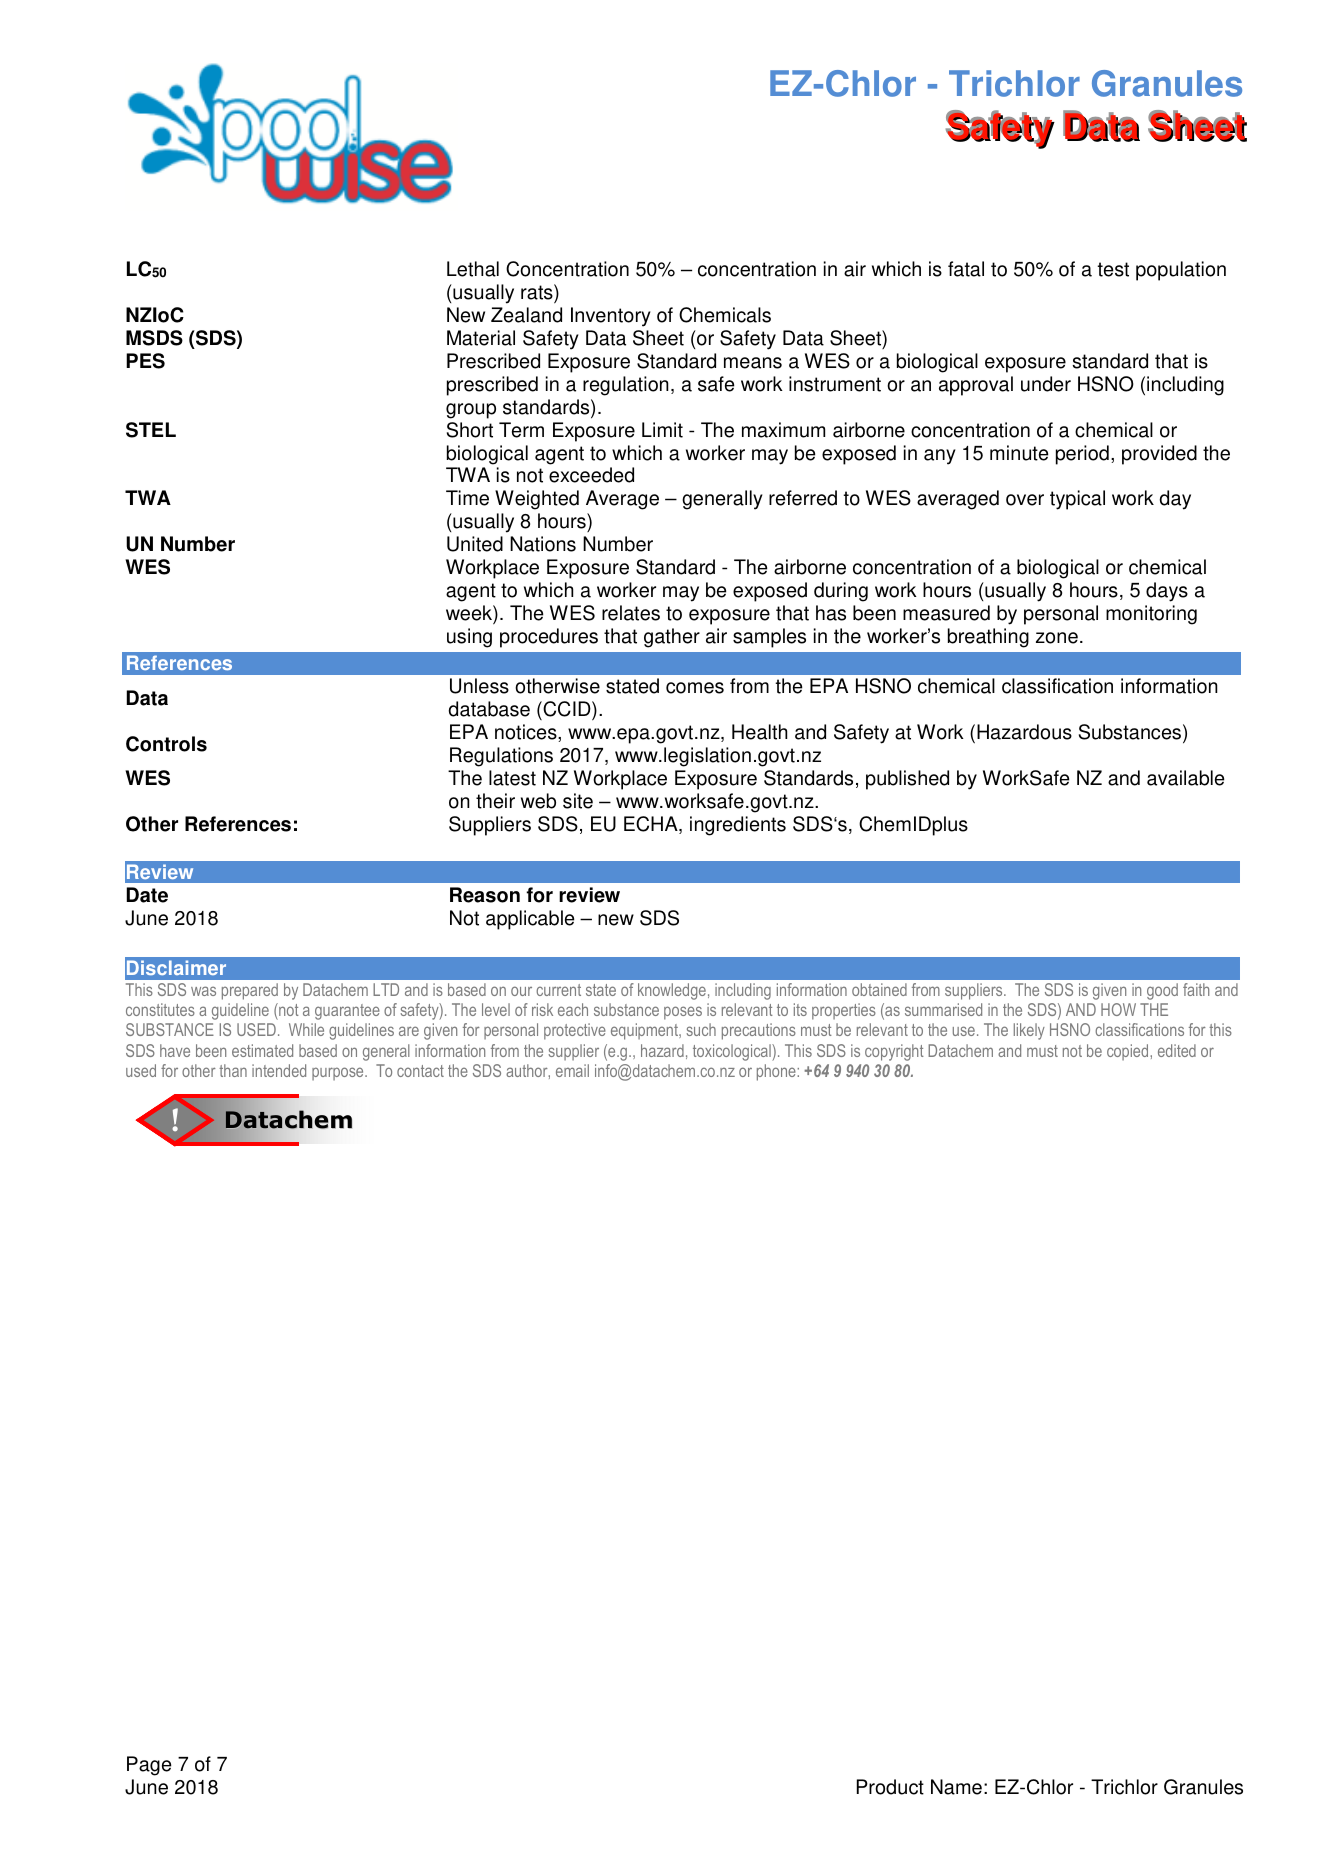 The height and width of the screenshot is (1866, 1318). I want to click on estimated, so click(262, 1050).
